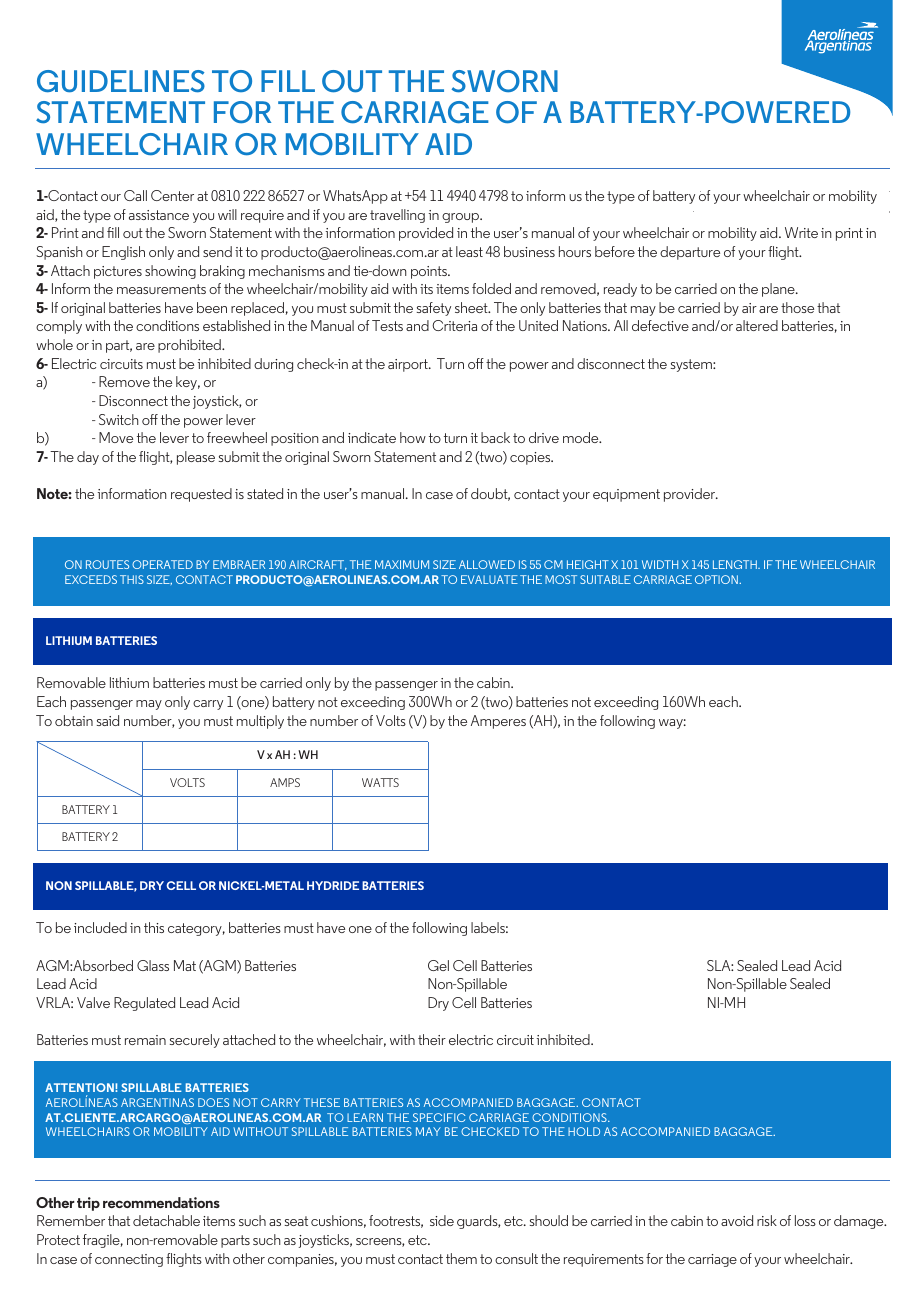  What do you see at coordinates (461, 218) in the screenshot?
I see `group` at bounding box center [461, 218].
